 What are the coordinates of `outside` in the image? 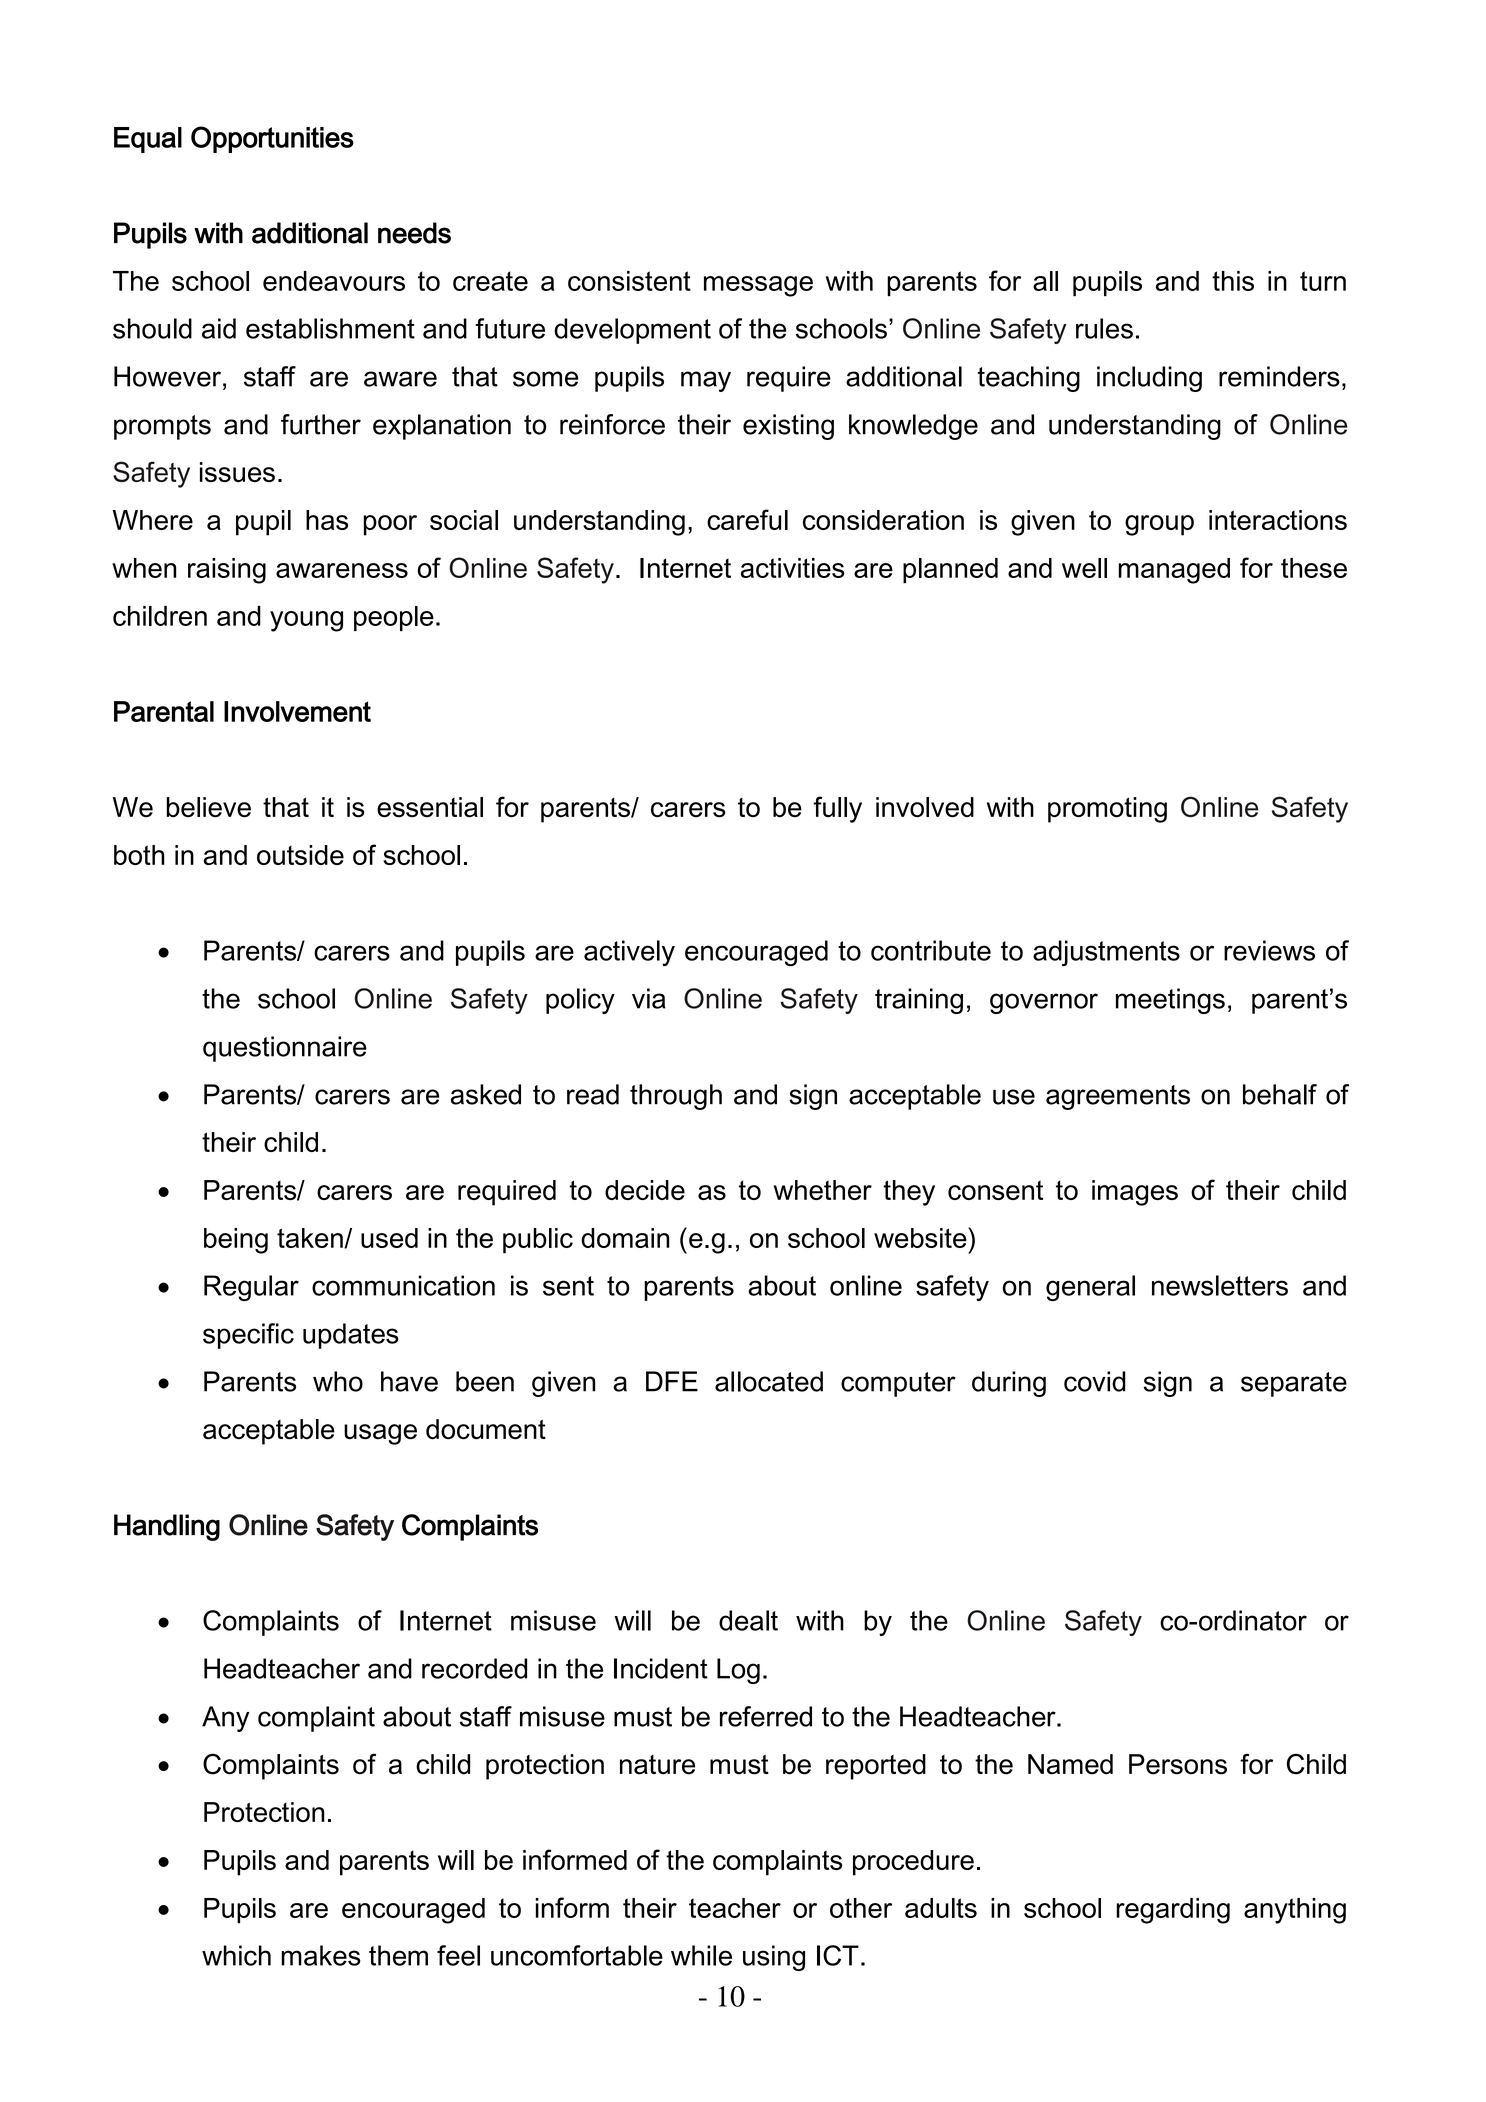 It's located at (300, 855).
